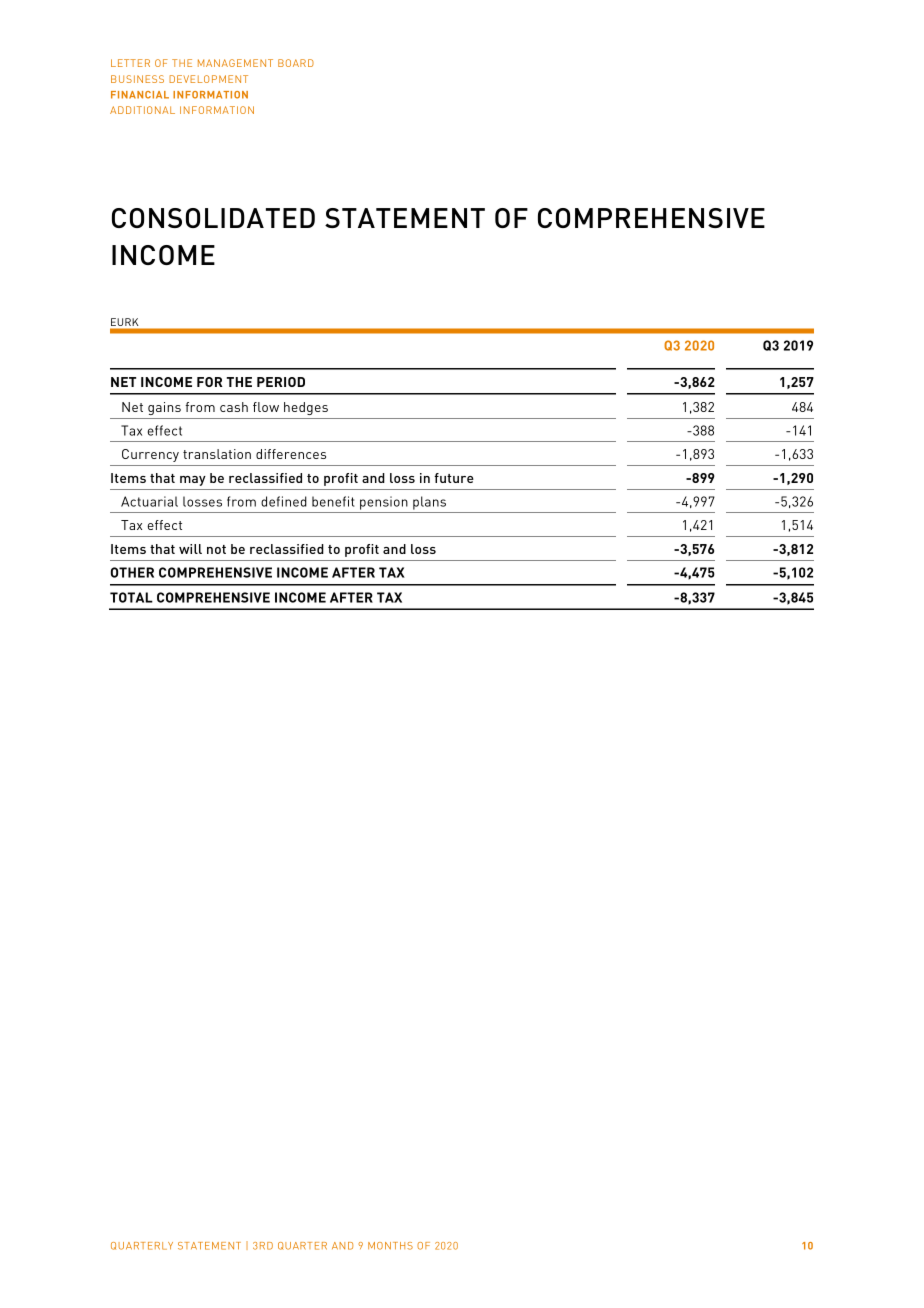 The width and height of the document is (924, 1308). Describe the element at coordinates (429, 503) in the document. I see `plans` at that location.
